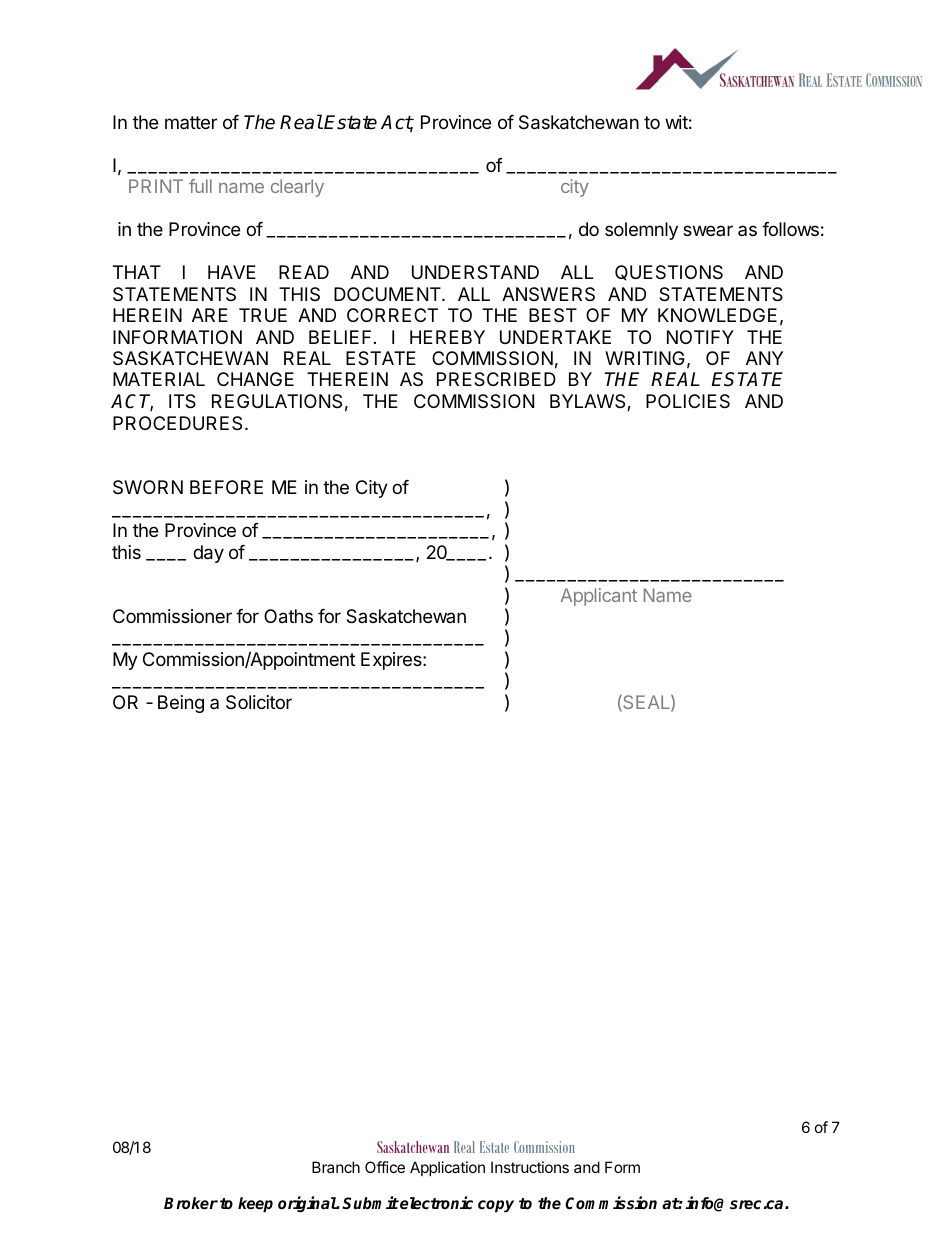 This screenshot has width=952, height=1233. What do you see at coordinates (688, 401) in the screenshot?
I see `POLICIES` at bounding box center [688, 401].
